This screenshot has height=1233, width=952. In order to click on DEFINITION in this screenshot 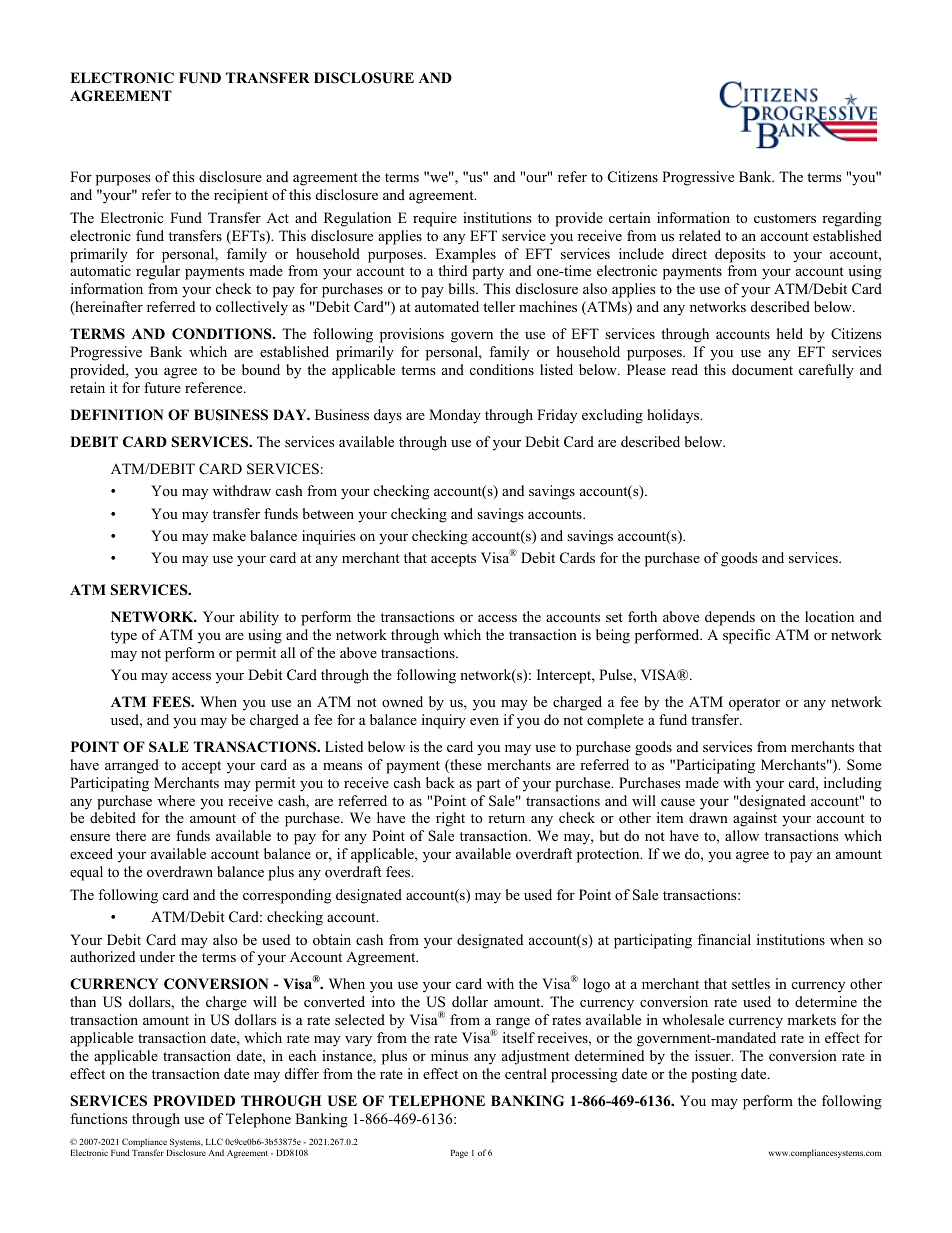, I will do `click(117, 415)`.
